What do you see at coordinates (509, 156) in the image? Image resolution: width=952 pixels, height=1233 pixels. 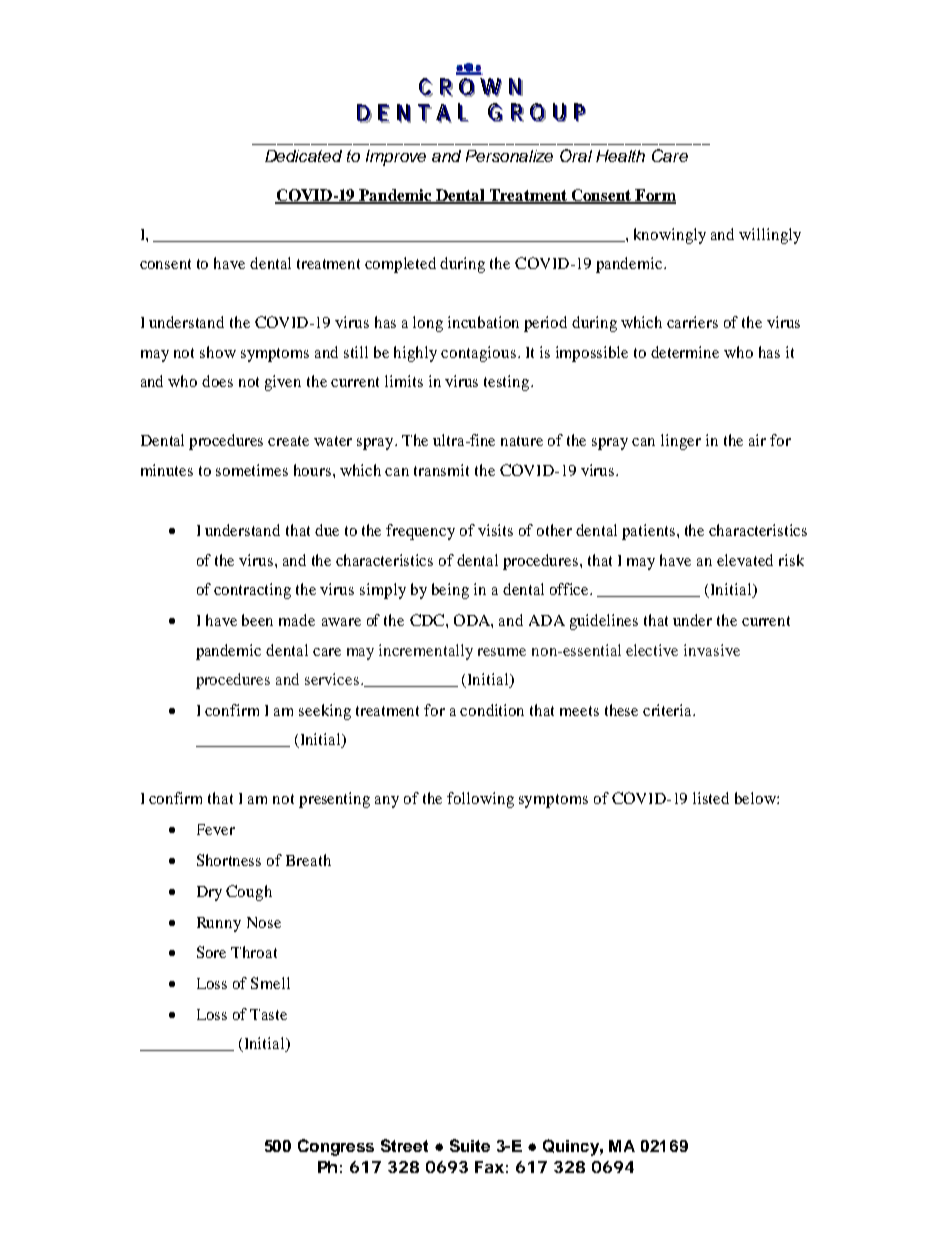 I see `Personalize` at bounding box center [509, 156].
